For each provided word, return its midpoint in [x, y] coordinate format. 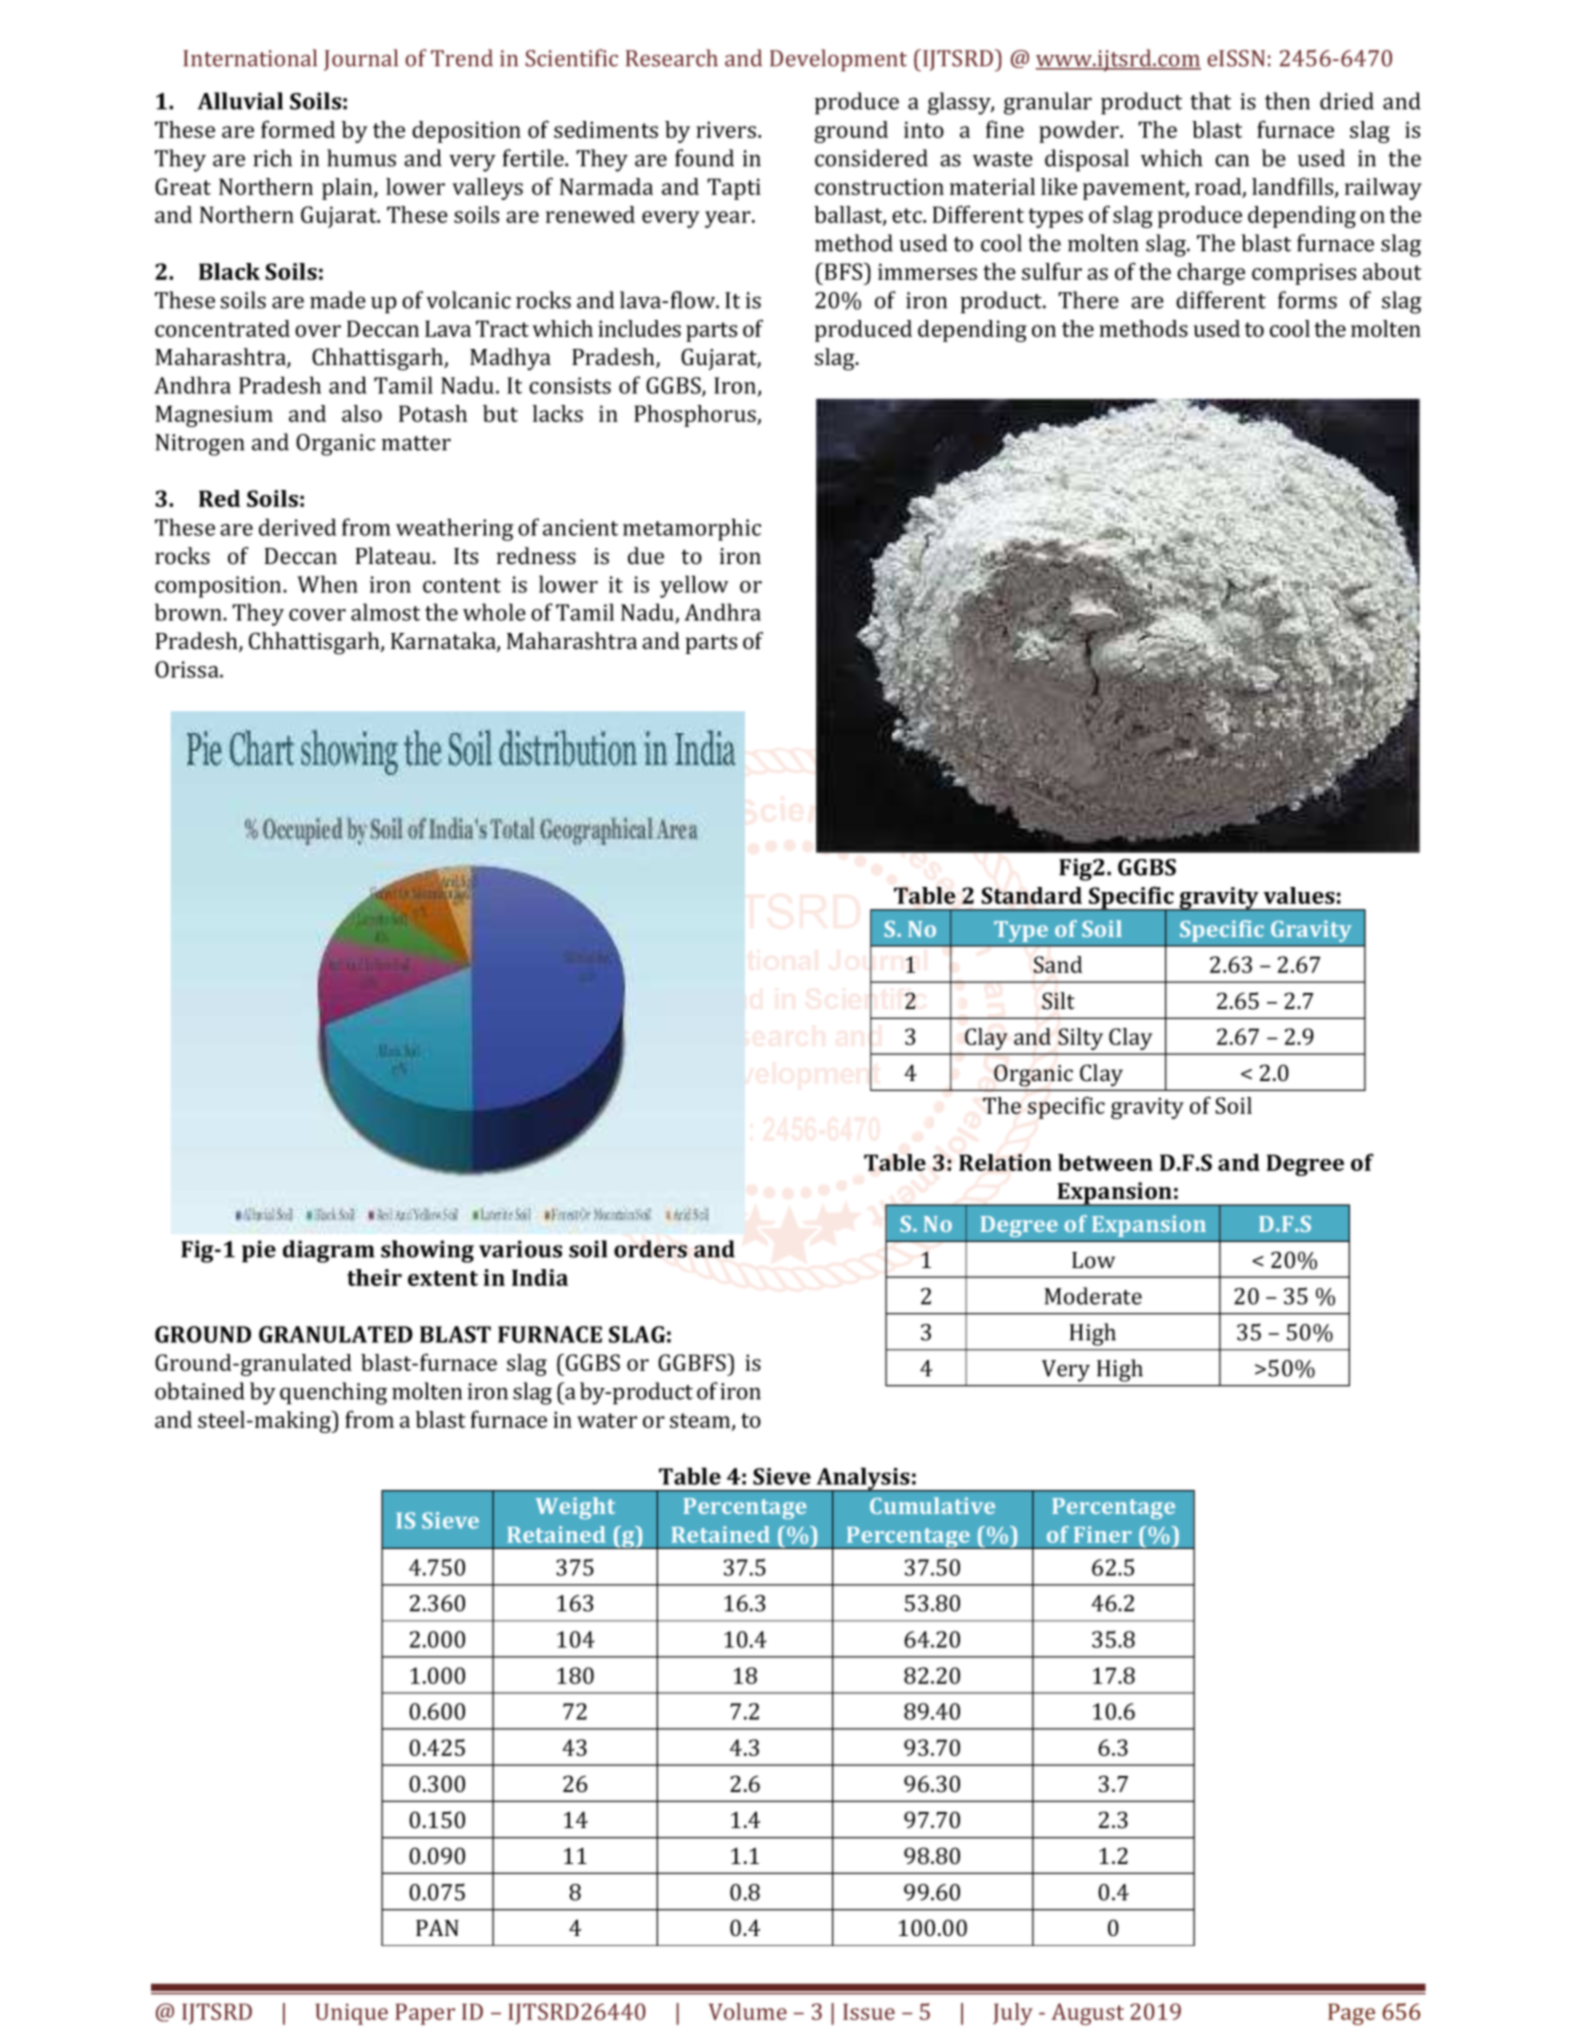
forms [1307, 300]
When [327, 584]
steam [701, 1421]
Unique [351, 2014]
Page [1351, 2014]
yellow [694, 586]
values [1299, 895]
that [1210, 101]
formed [298, 129]
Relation [1005, 1162]
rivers [726, 129]
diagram [329, 1251]
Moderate [1093, 1296]
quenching [333, 1393]
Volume [748, 2011]
